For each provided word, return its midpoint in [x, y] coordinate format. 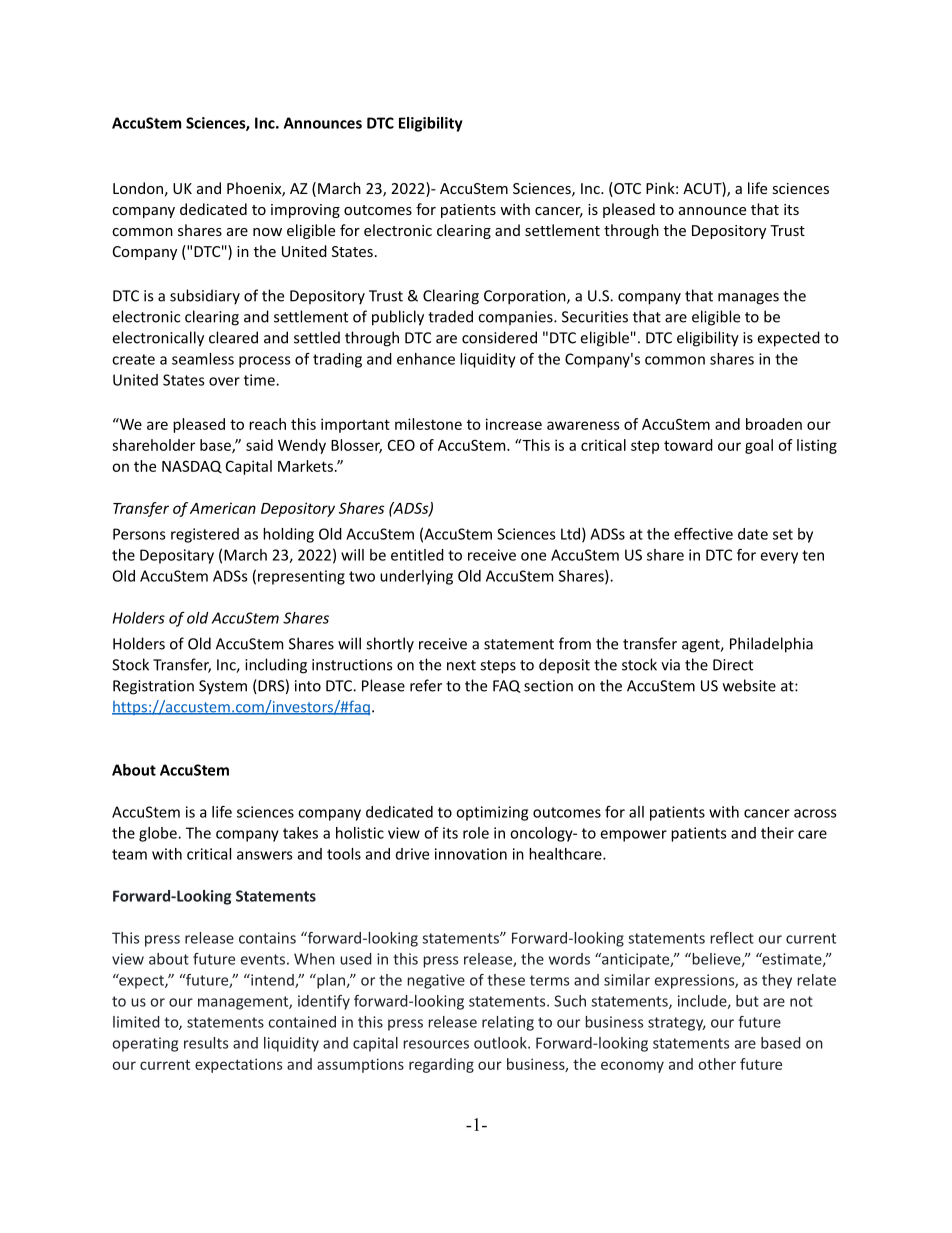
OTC [626, 189]
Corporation [526, 297]
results [206, 1043]
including [276, 666]
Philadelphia [771, 645]
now [267, 232]
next [461, 665]
